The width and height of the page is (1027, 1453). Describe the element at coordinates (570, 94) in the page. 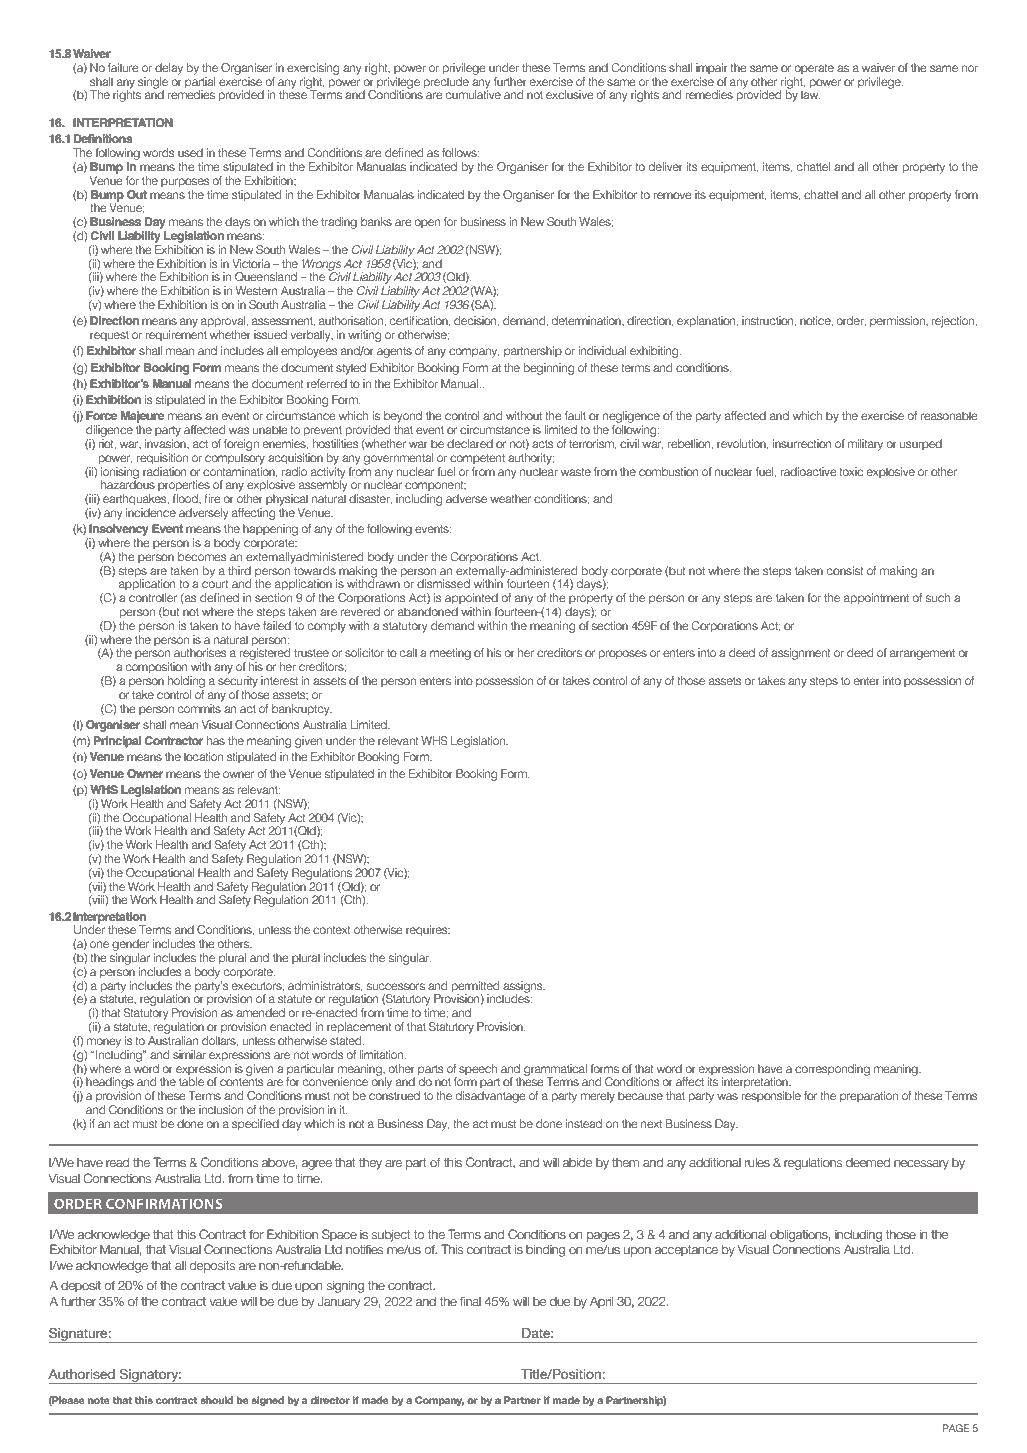

I see `exclusive` at that location.
